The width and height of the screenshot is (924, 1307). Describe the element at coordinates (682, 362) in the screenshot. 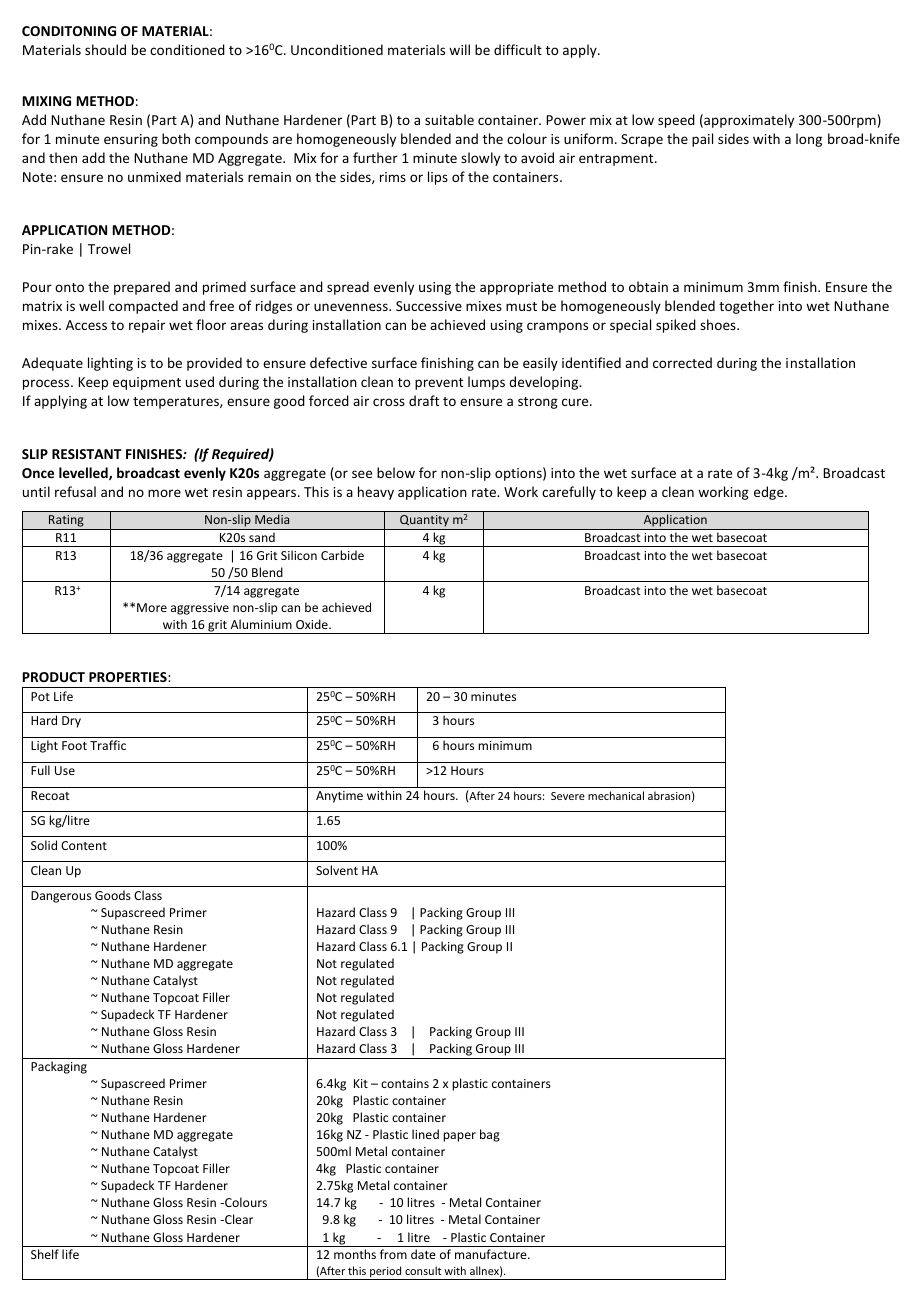

I see `corrected` at that location.
